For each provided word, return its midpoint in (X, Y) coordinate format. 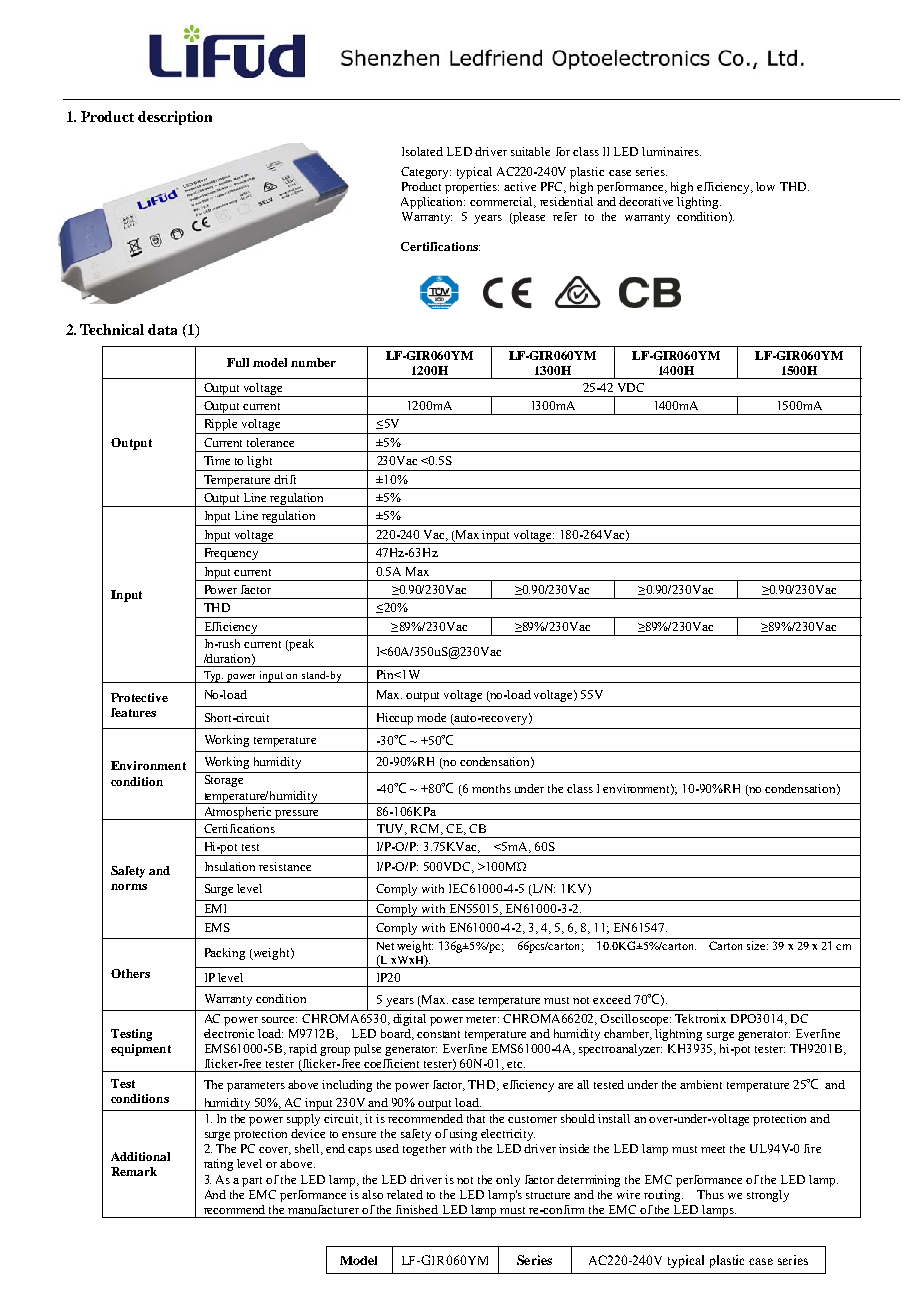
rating (218, 1165)
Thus (710, 1194)
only (508, 1181)
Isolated (422, 151)
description (175, 118)
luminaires (671, 151)
